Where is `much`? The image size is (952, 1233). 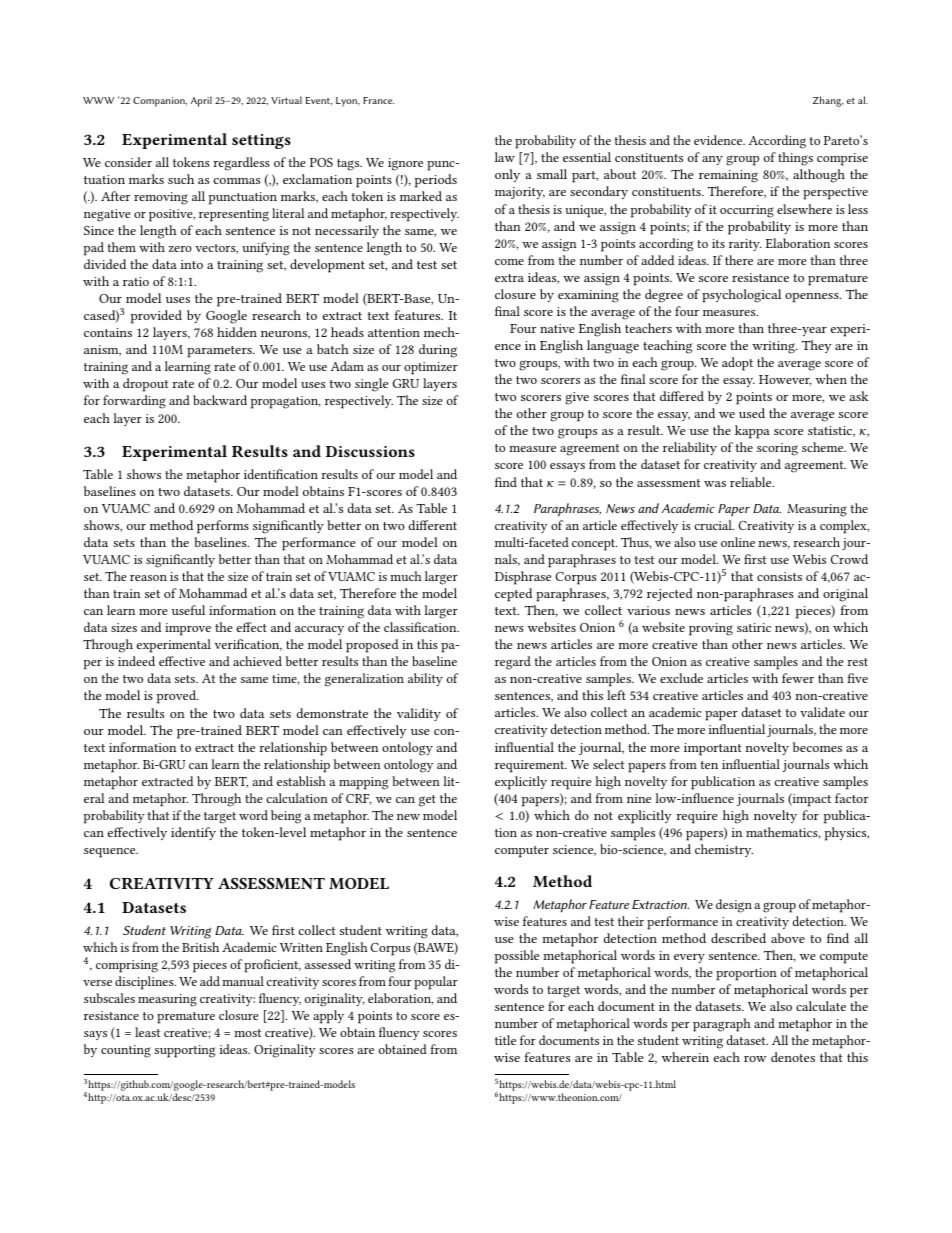 much is located at coordinates (406, 576).
